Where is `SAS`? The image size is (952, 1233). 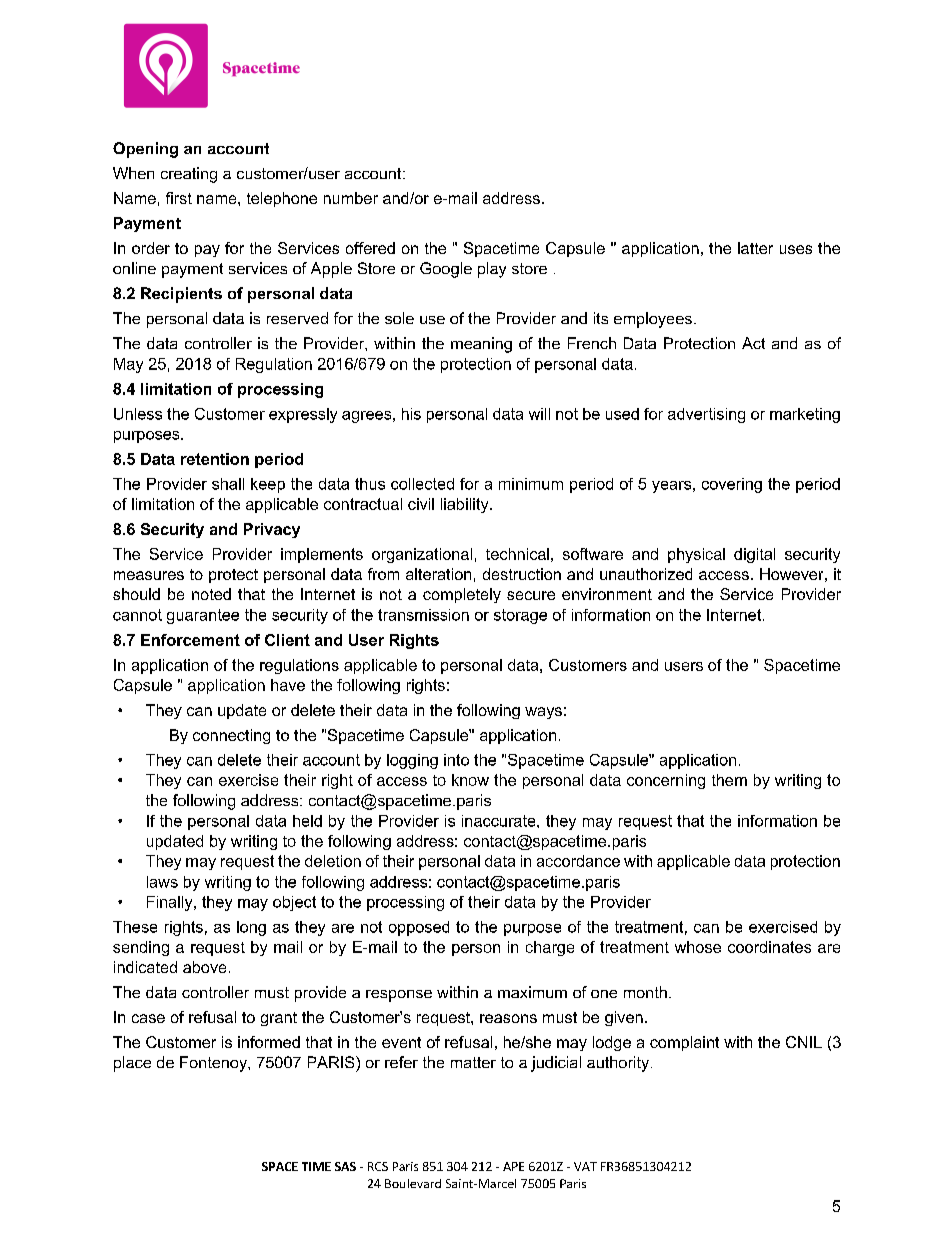 SAS is located at coordinates (345, 1166).
